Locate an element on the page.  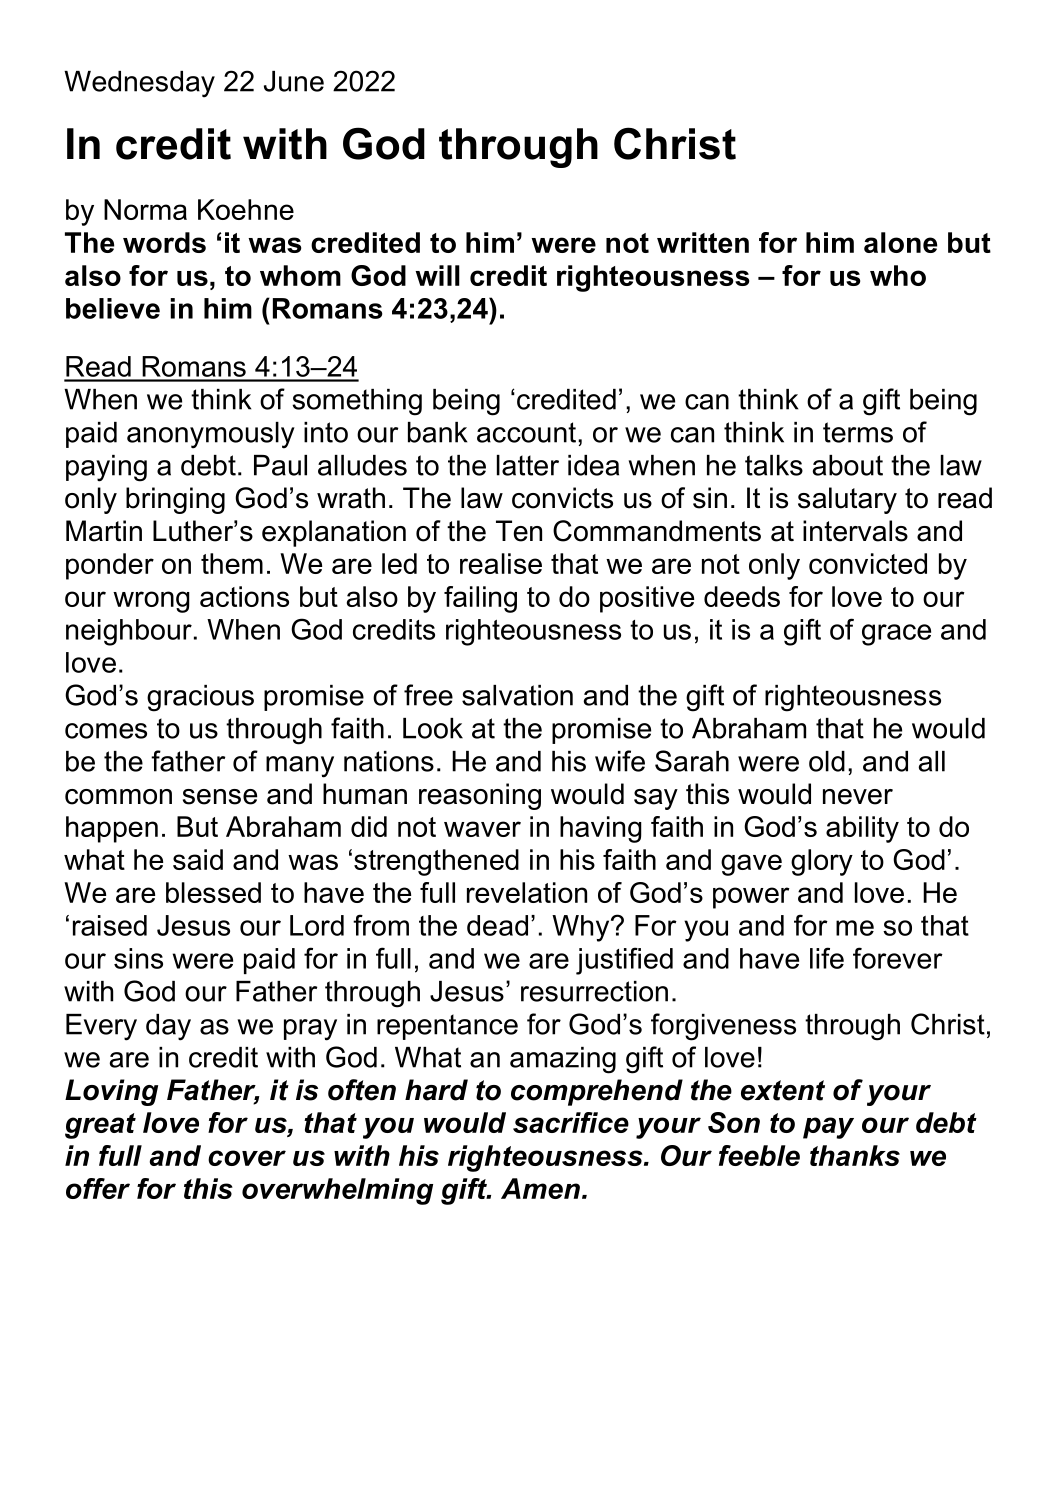
feeble is located at coordinates (759, 1155).
